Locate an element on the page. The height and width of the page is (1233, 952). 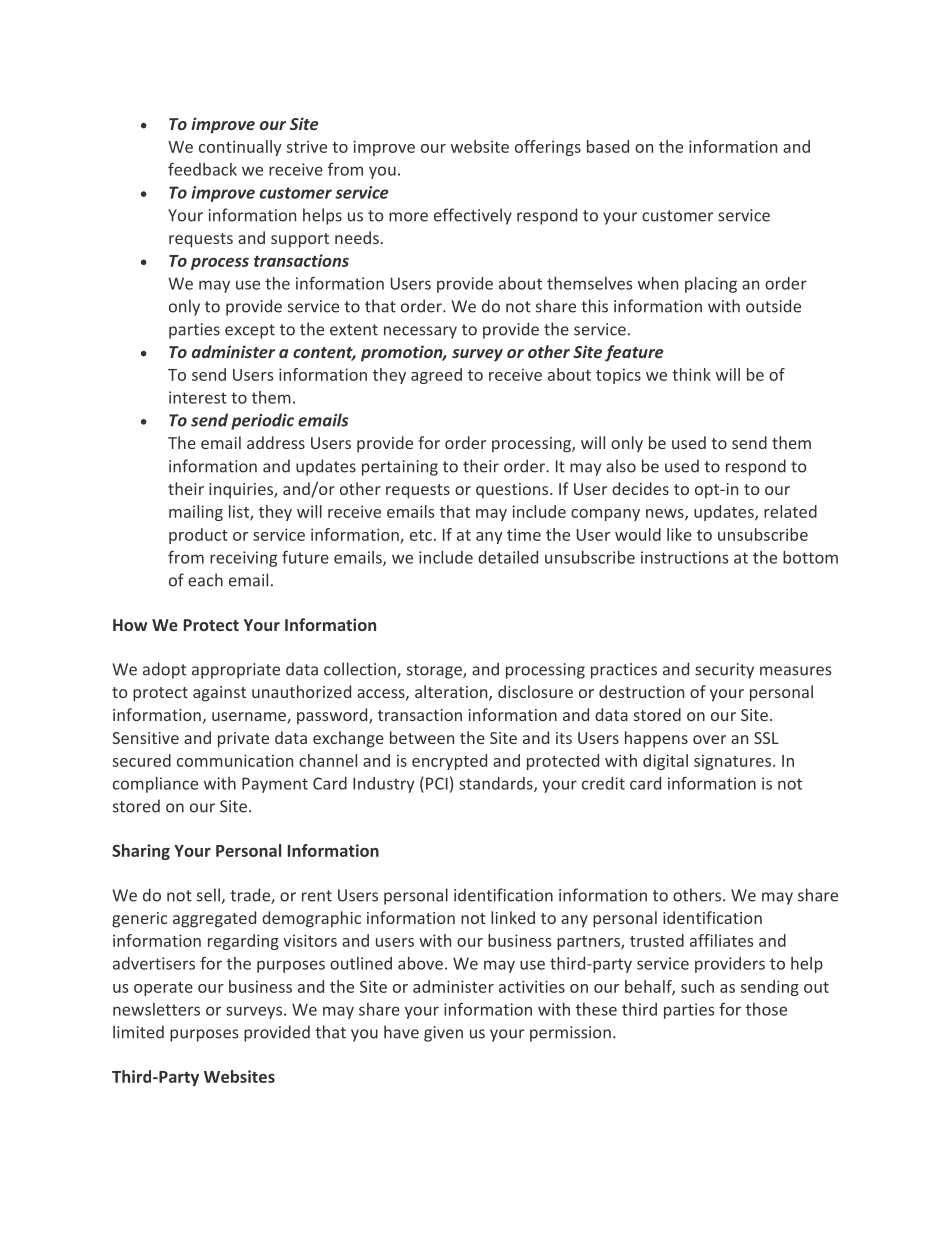
based is located at coordinates (608, 146).
